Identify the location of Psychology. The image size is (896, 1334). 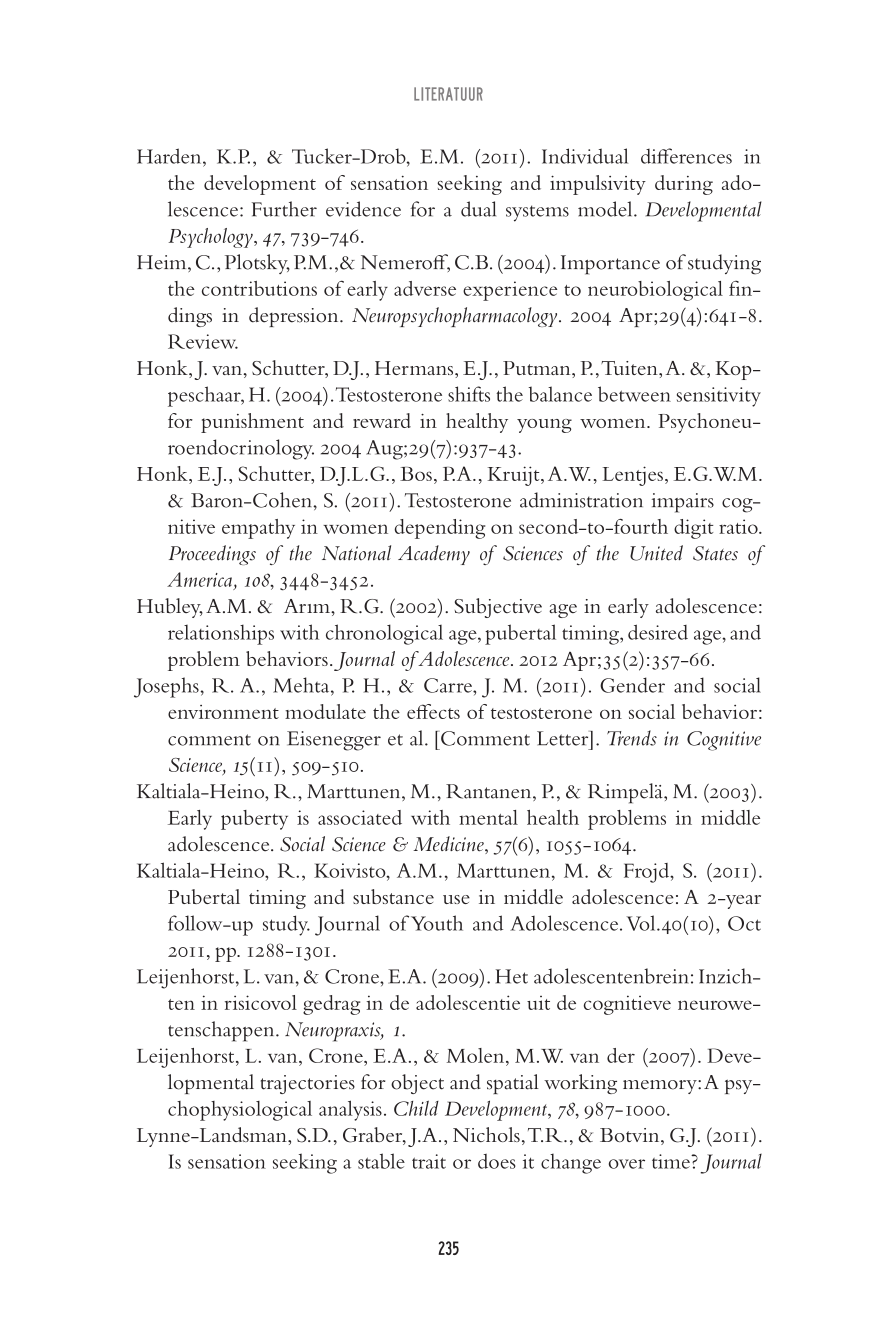
(212, 238).
